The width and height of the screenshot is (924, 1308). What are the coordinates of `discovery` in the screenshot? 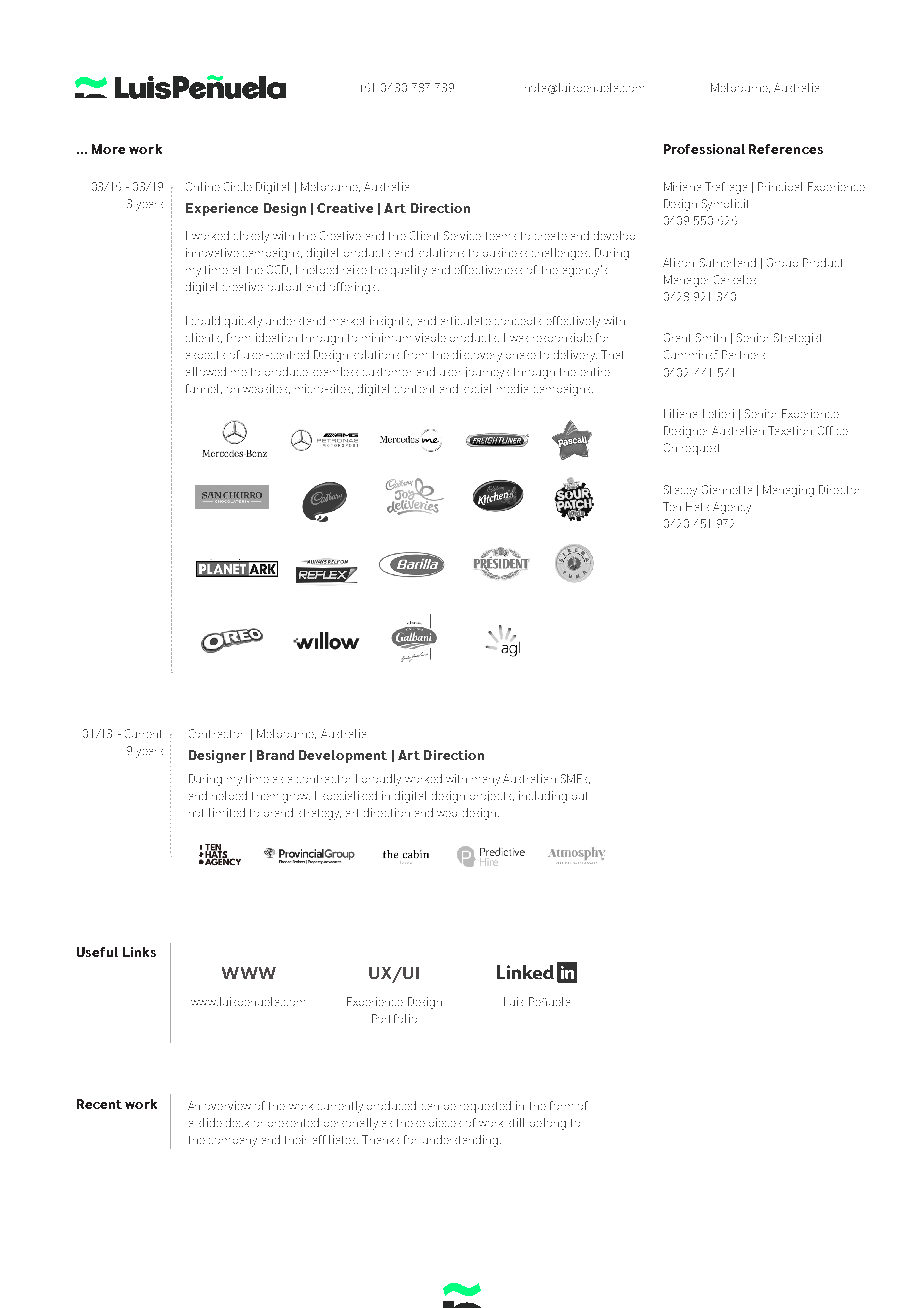 It's located at (477, 356).
